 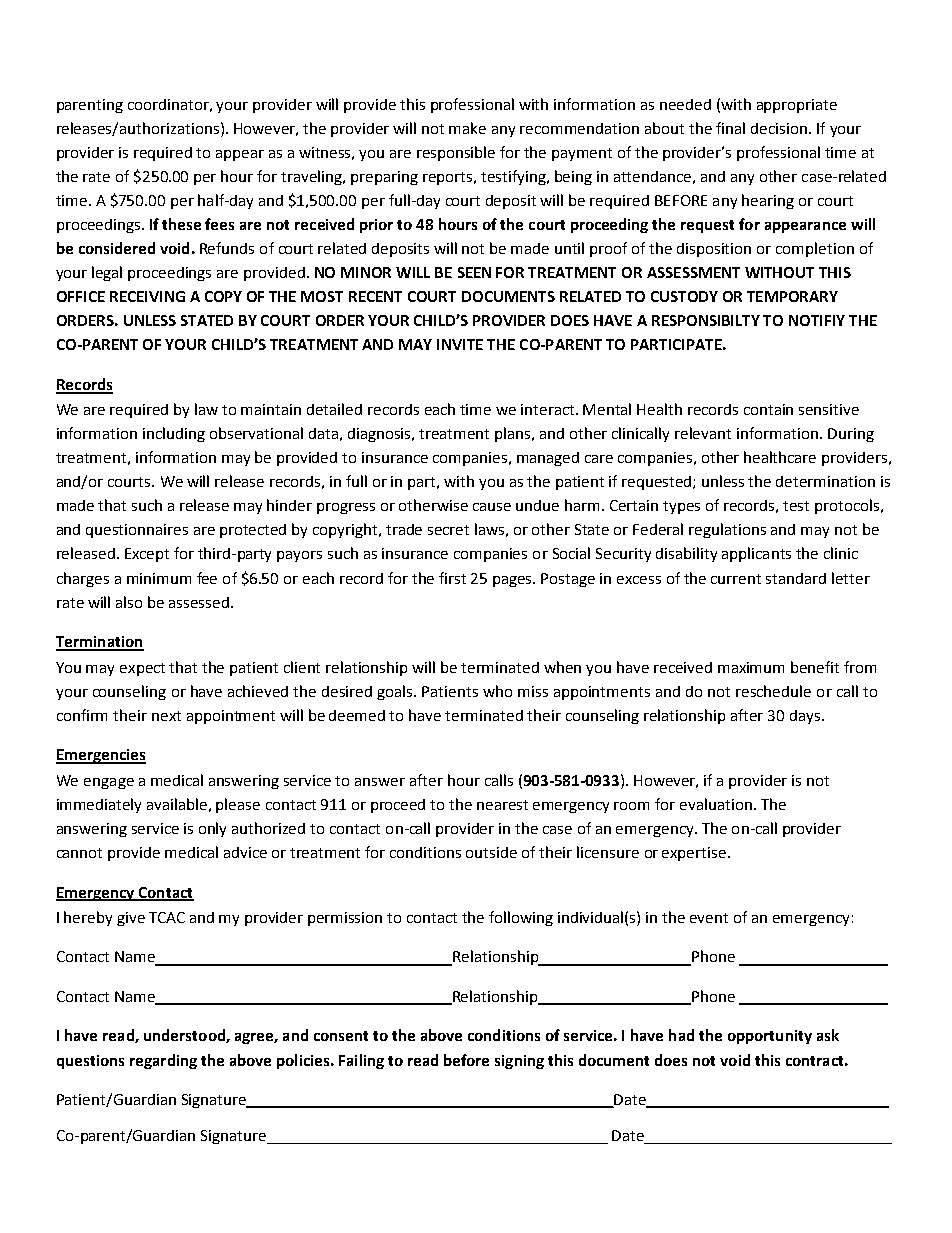 I want to click on nearest, so click(x=502, y=805).
